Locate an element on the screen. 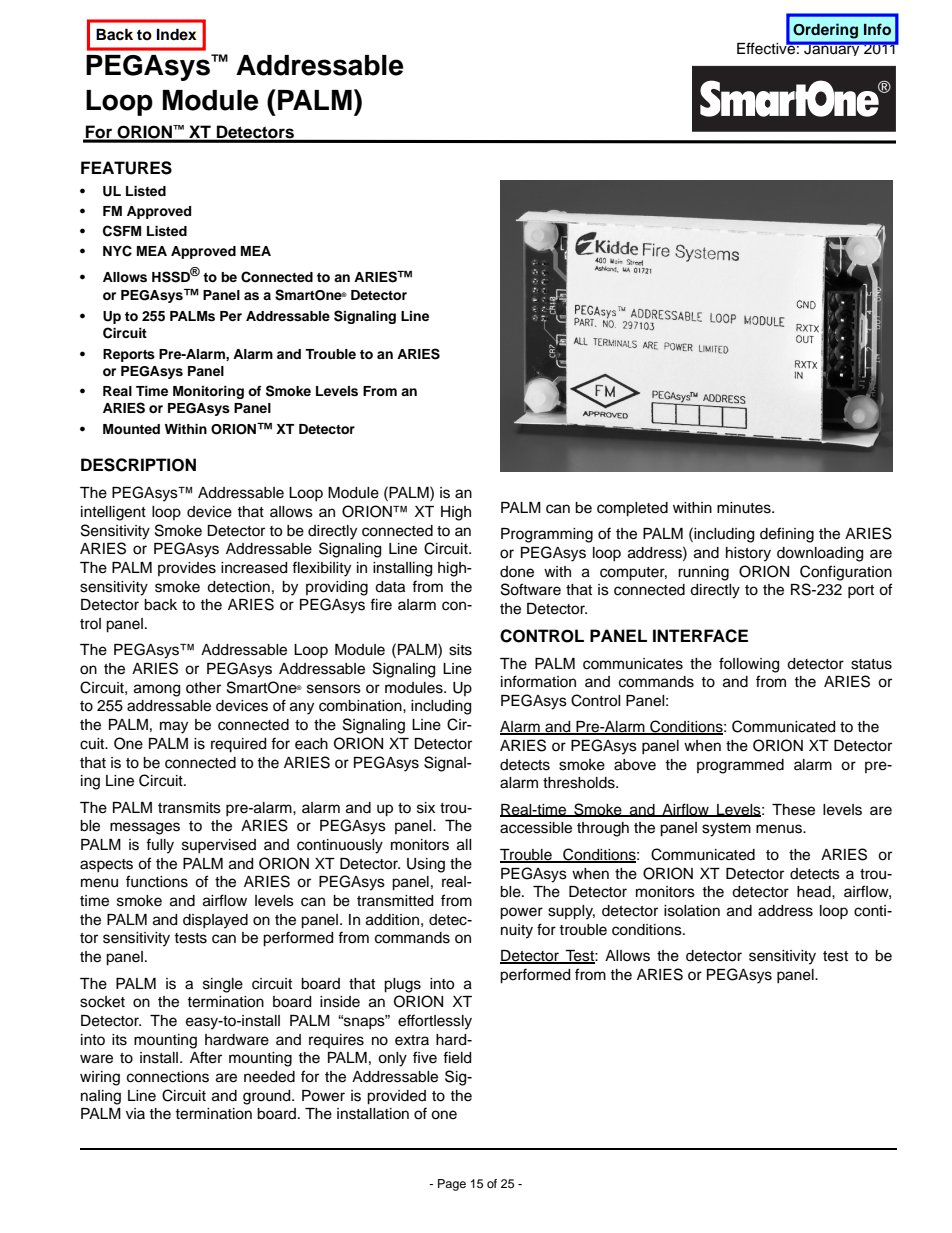 Image resolution: width=952 pixels, height=1233 pixels. NYC is located at coordinates (117, 251).
